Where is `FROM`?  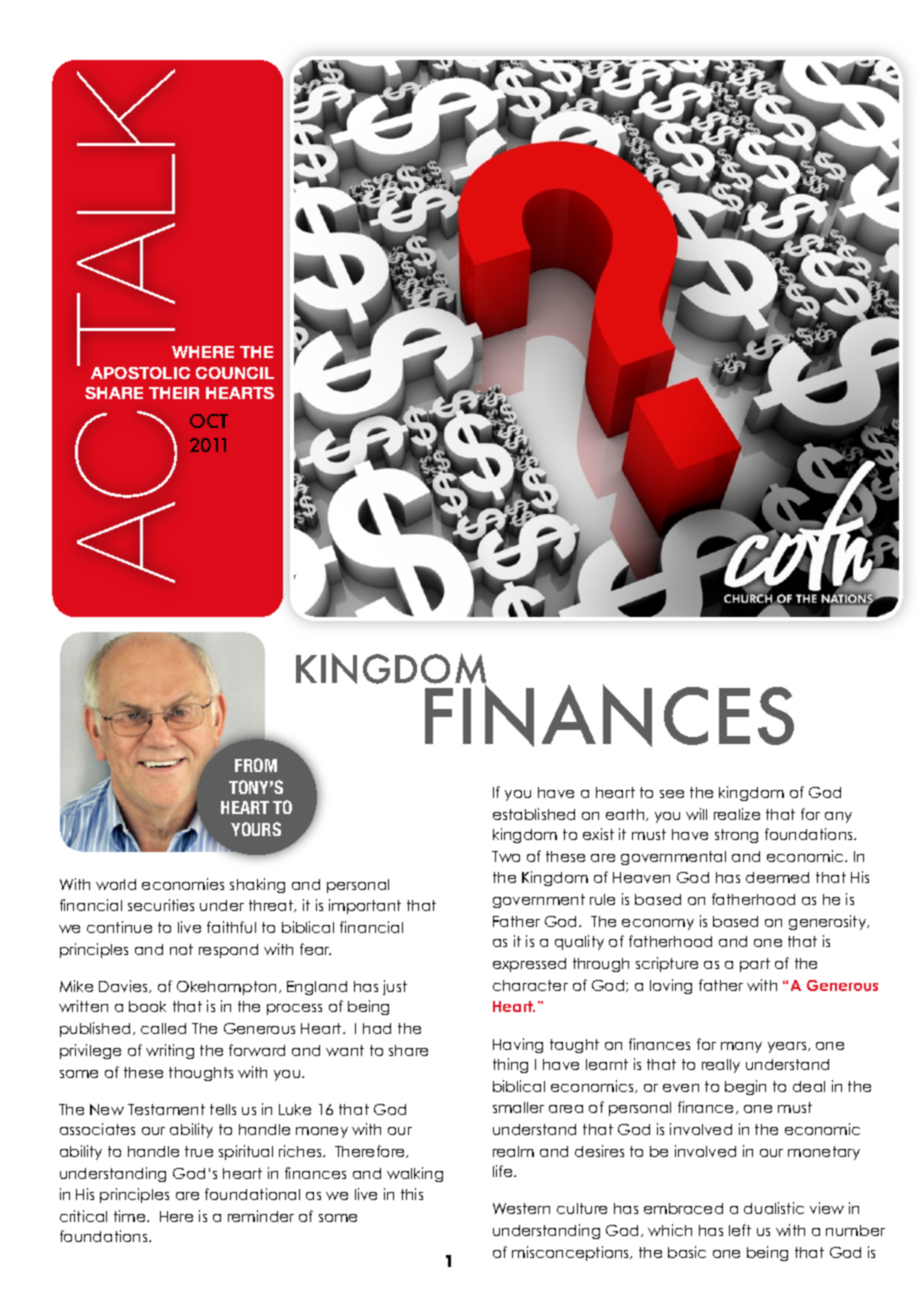 FROM is located at coordinates (256, 765).
